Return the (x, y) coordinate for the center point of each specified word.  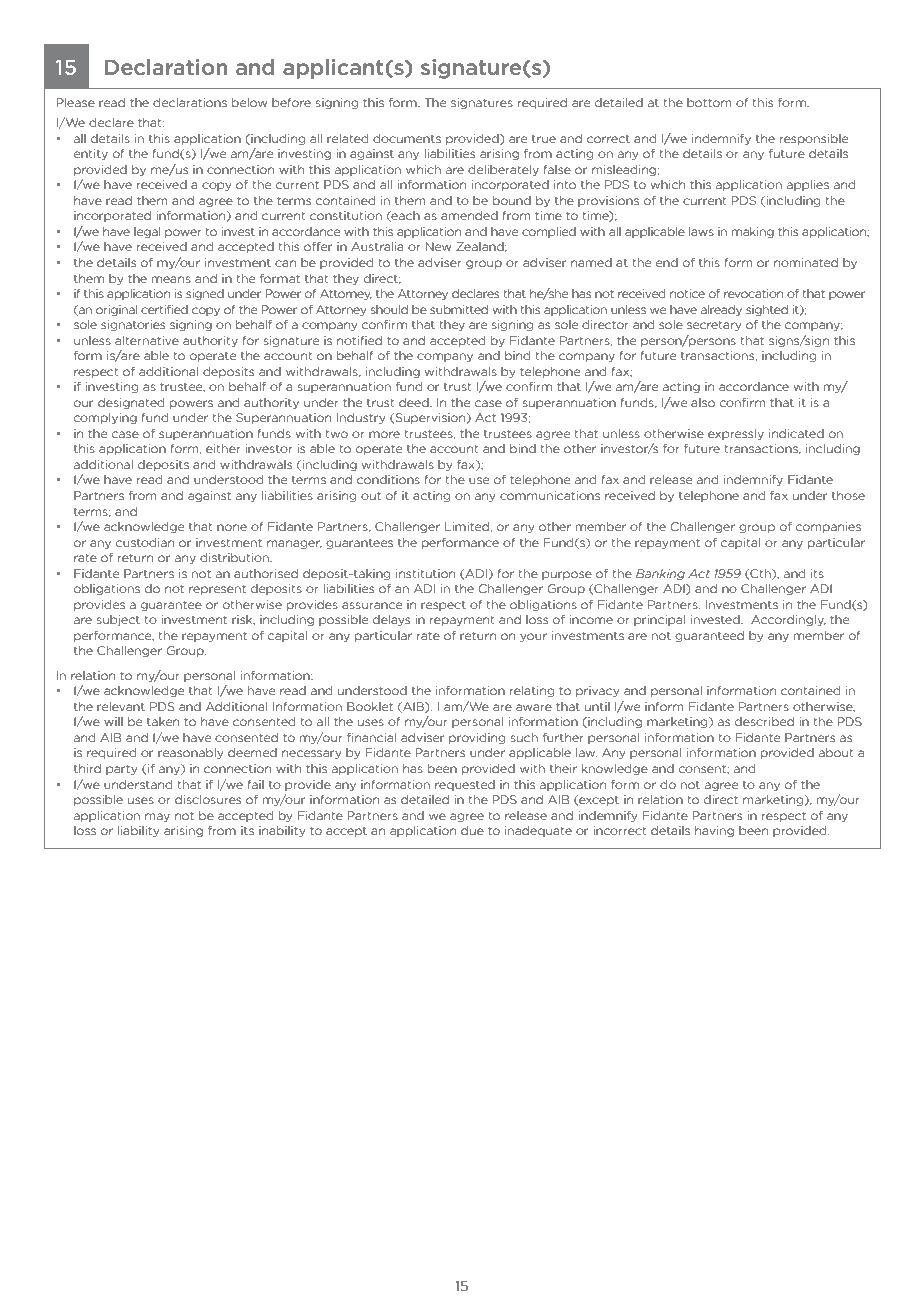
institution (425, 573)
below (250, 102)
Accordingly (788, 620)
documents (407, 138)
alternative (147, 340)
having (714, 831)
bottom (709, 102)
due (472, 830)
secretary (714, 326)
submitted (459, 309)
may (157, 817)
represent (217, 589)
